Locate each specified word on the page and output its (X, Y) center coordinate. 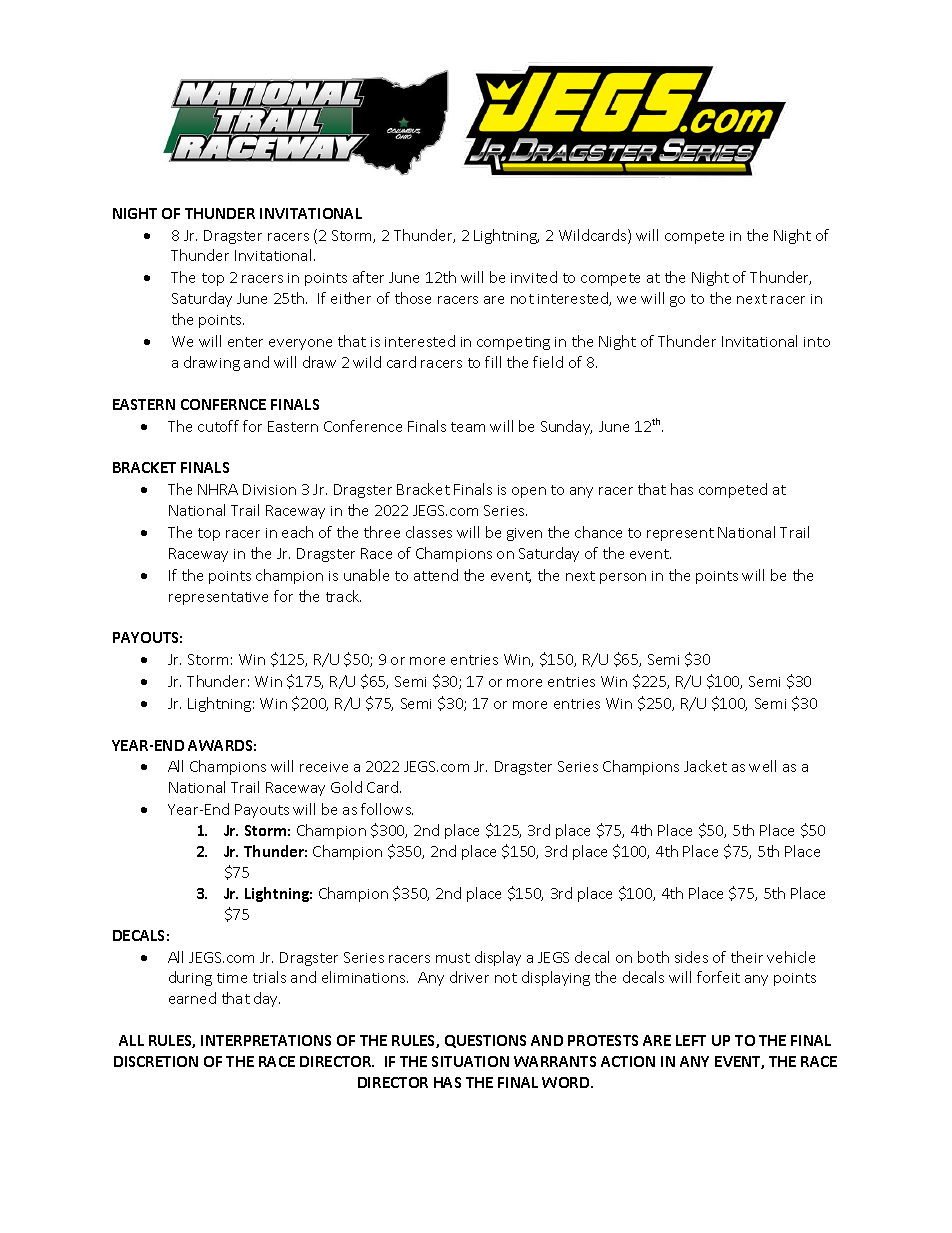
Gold (346, 787)
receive (324, 767)
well (762, 766)
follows (387, 809)
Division (269, 489)
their (747, 957)
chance (598, 532)
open (529, 492)
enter (245, 342)
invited (534, 277)
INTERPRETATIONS (266, 1040)
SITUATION (470, 1061)
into (817, 342)
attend (436, 575)
